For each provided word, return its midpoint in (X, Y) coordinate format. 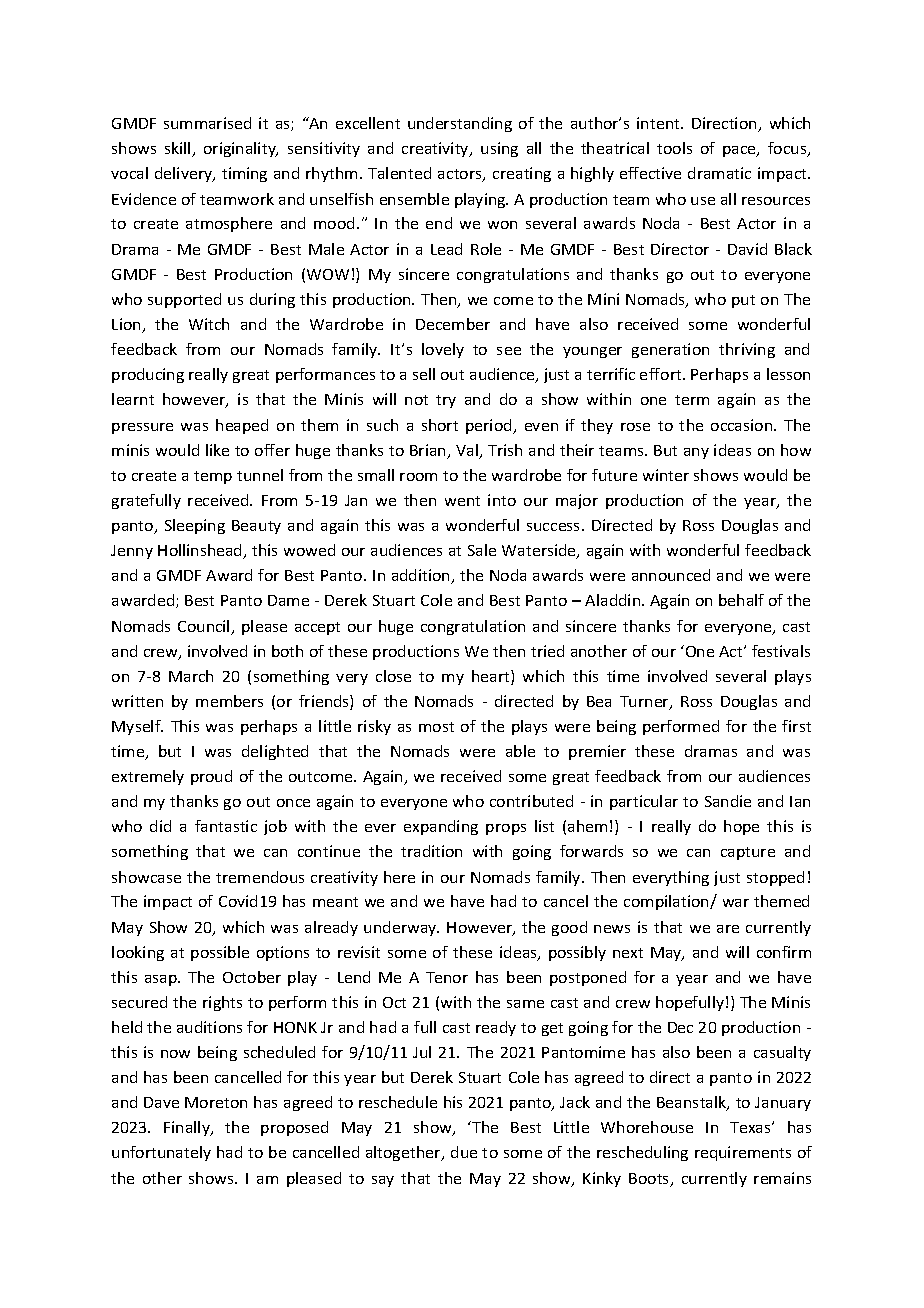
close (393, 676)
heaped (242, 426)
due (464, 1152)
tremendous (260, 877)
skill (179, 149)
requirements (743, 1153)
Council (205, 627)
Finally (188, 1128)
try (446, 401)
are (728, 929)
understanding (460, 124)
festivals (781, 651)
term (692, 400)
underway (401, 928)
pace (740, 151)
